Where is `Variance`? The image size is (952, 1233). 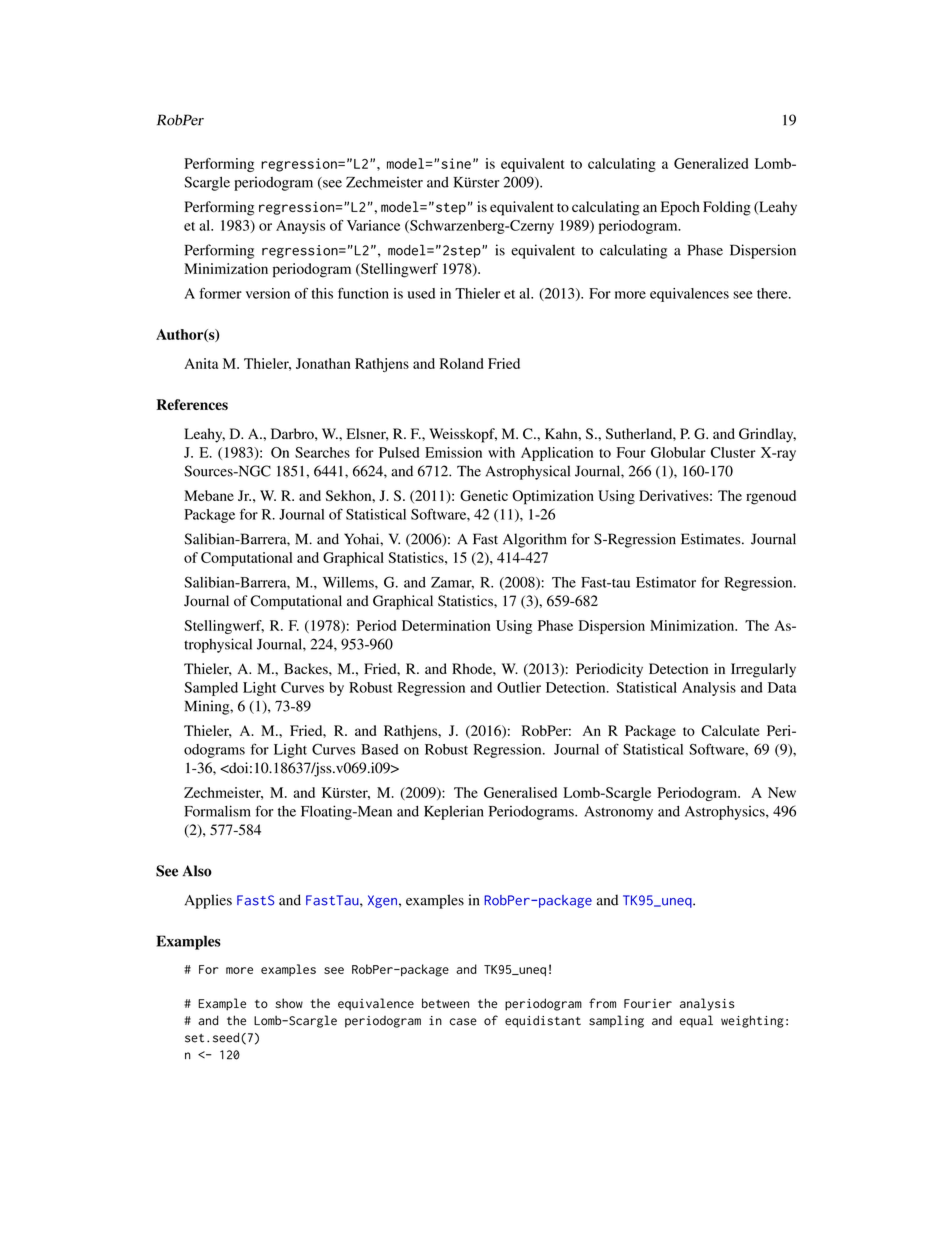
Variance is located at coordinates (373, 225).
